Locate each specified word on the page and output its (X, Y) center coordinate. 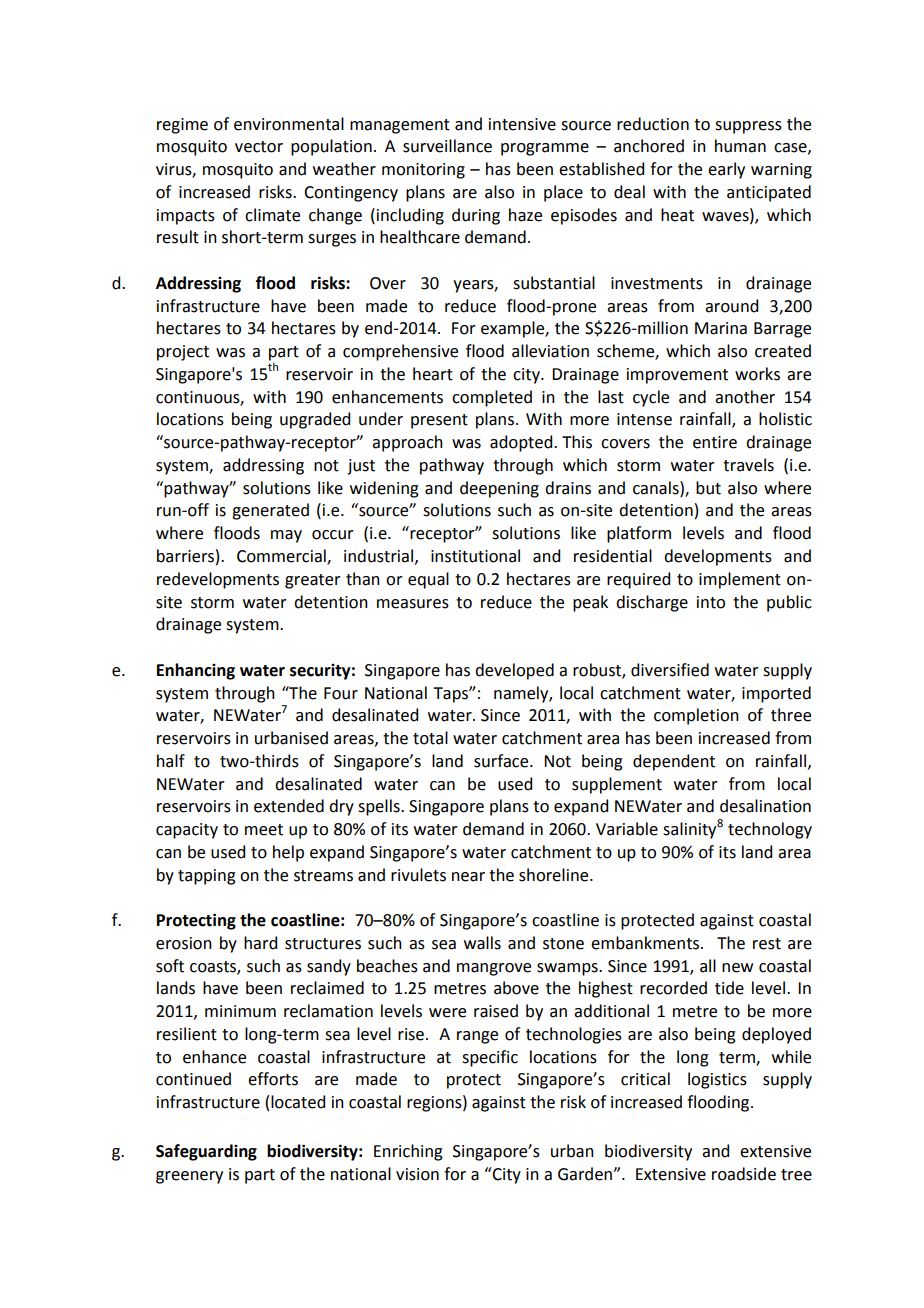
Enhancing (196, 671)
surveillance (447, 146)
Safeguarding (206, 1152)
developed (514, 671)
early (726, 170)
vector (259, 147)
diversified (670, 670)
